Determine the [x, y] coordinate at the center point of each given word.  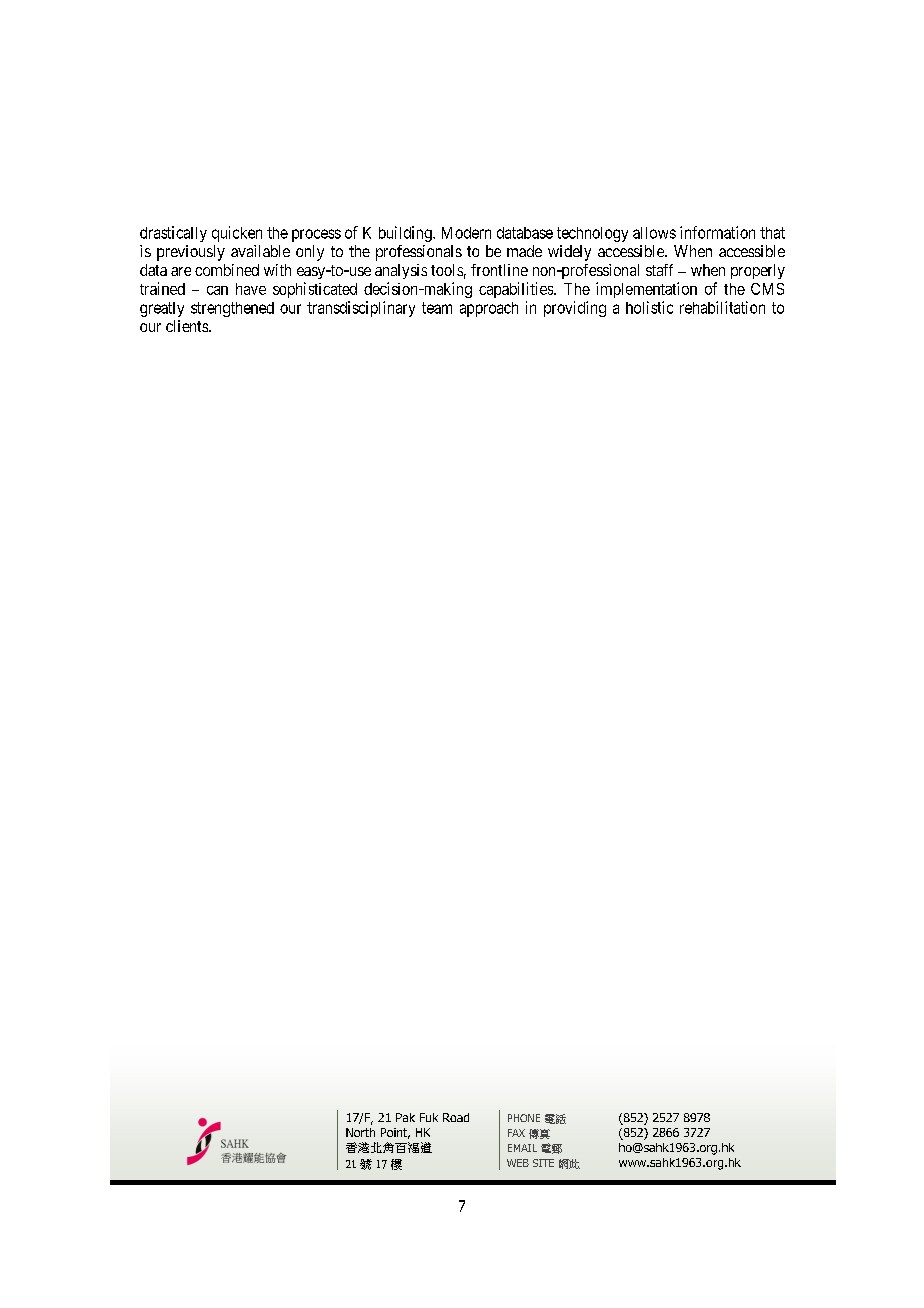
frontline [499, 270]
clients [188, 326]
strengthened [232, 309]
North [360, 1132]
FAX [516, 1133]
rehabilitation [722, 307]
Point [395, 1133]
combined [227, 270]
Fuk [429, 1117]
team [437, 308]
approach [489, 309]
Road [456, 1117]
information [717, 232]
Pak [405, 1117]
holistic [649, 307]
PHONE [524, 1118]
